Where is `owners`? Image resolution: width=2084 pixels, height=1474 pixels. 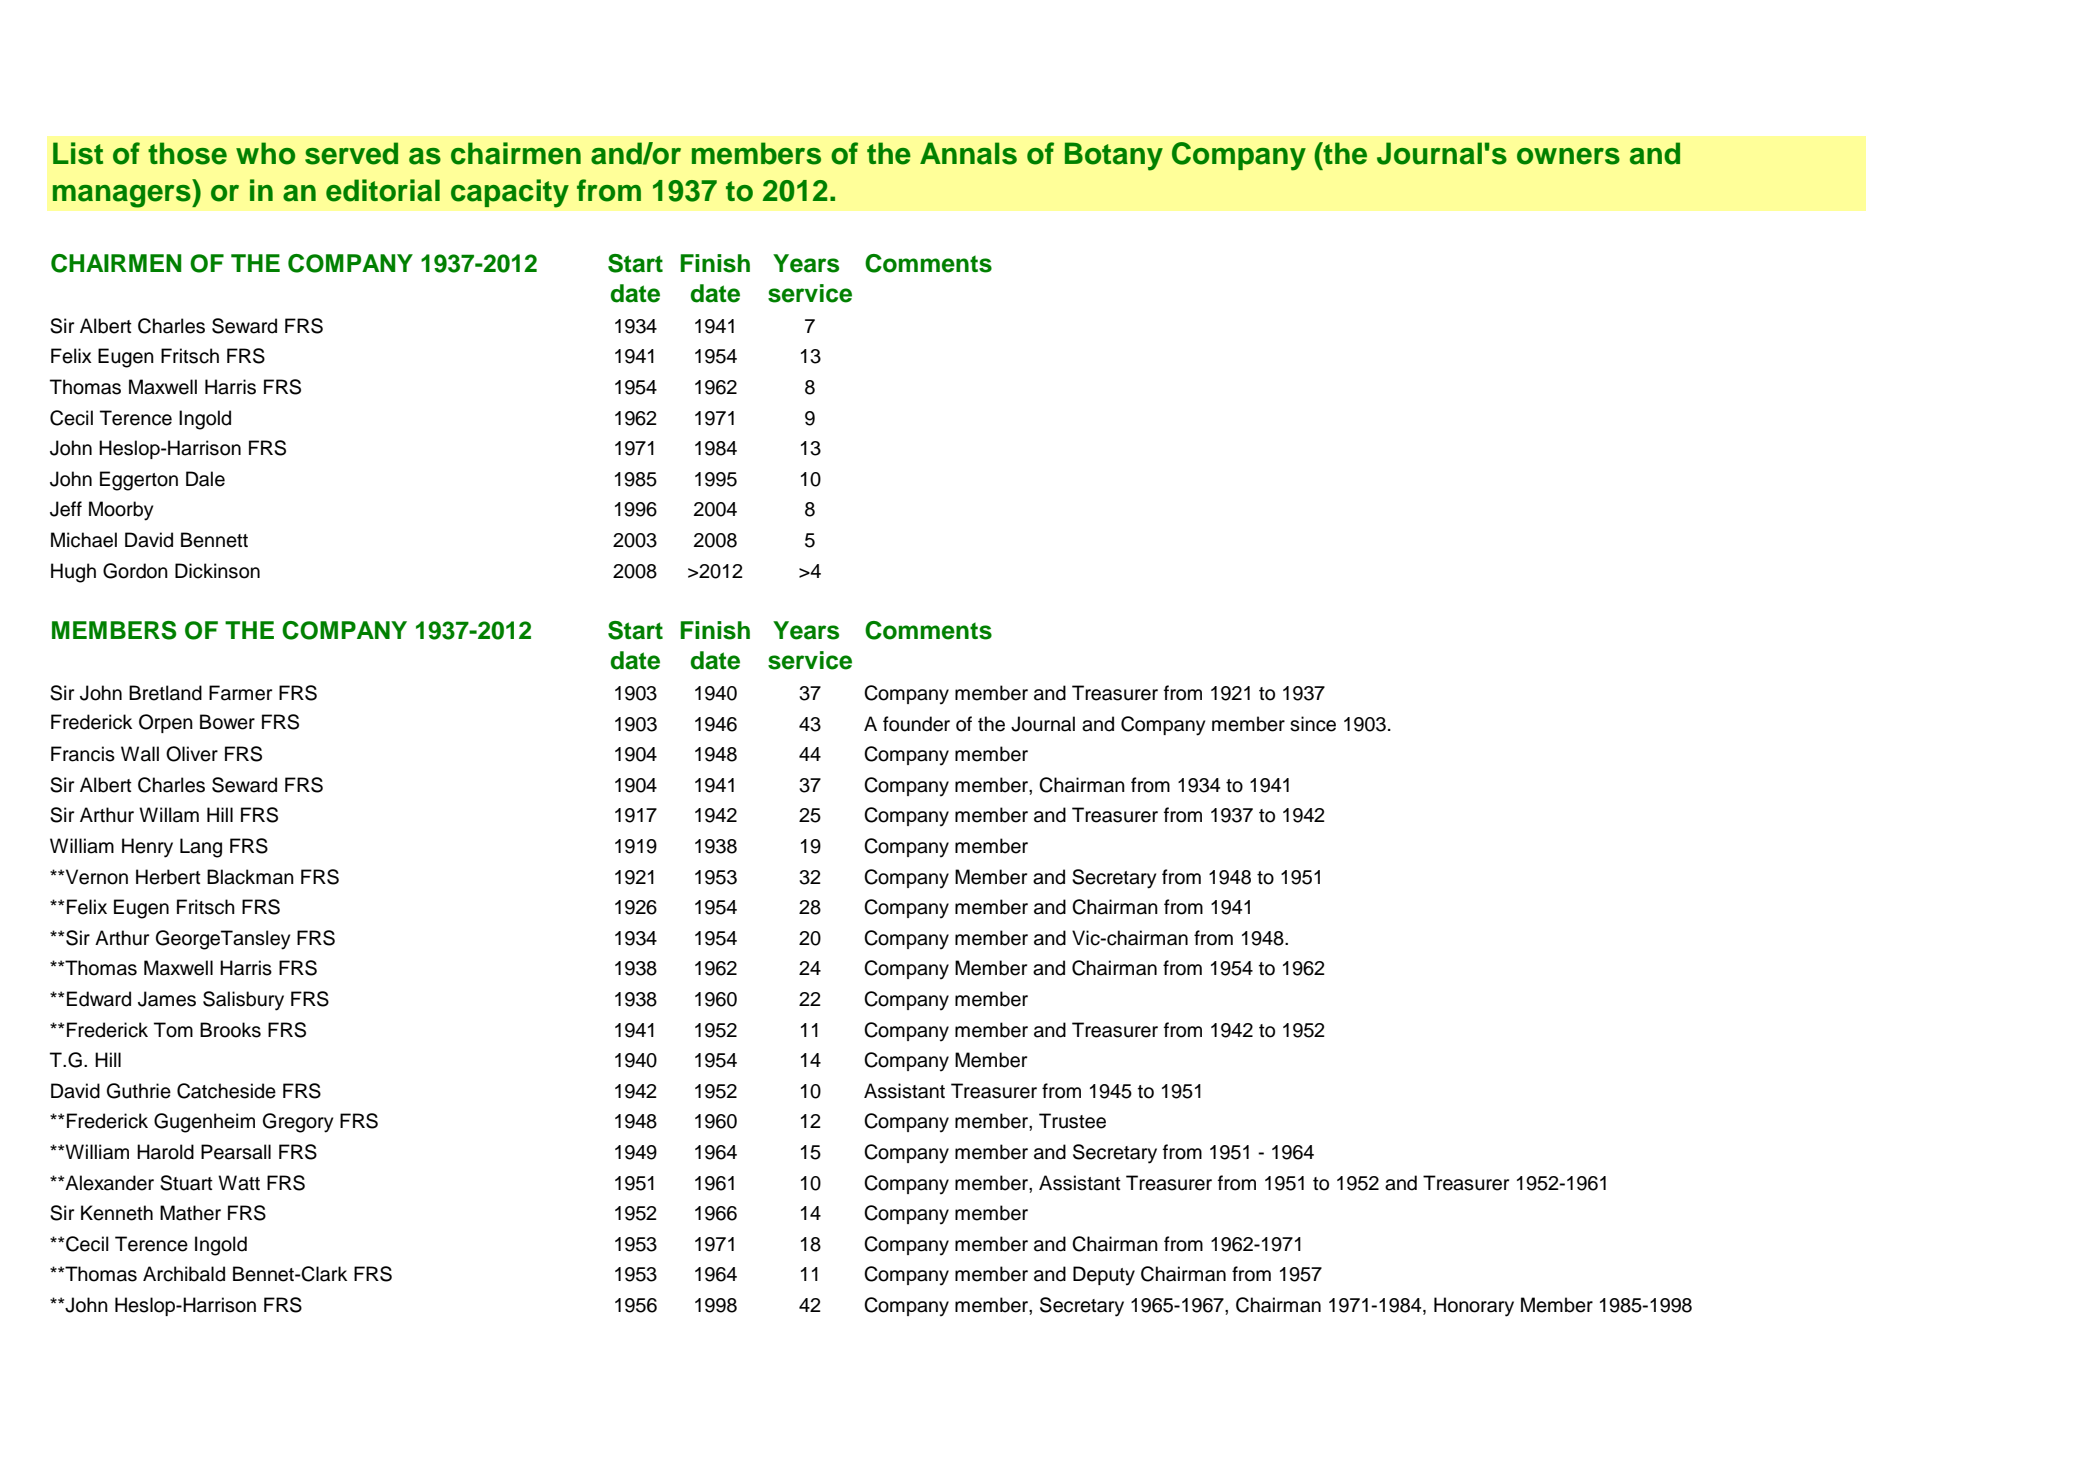
owners is located at coordinates (1568, 156).
